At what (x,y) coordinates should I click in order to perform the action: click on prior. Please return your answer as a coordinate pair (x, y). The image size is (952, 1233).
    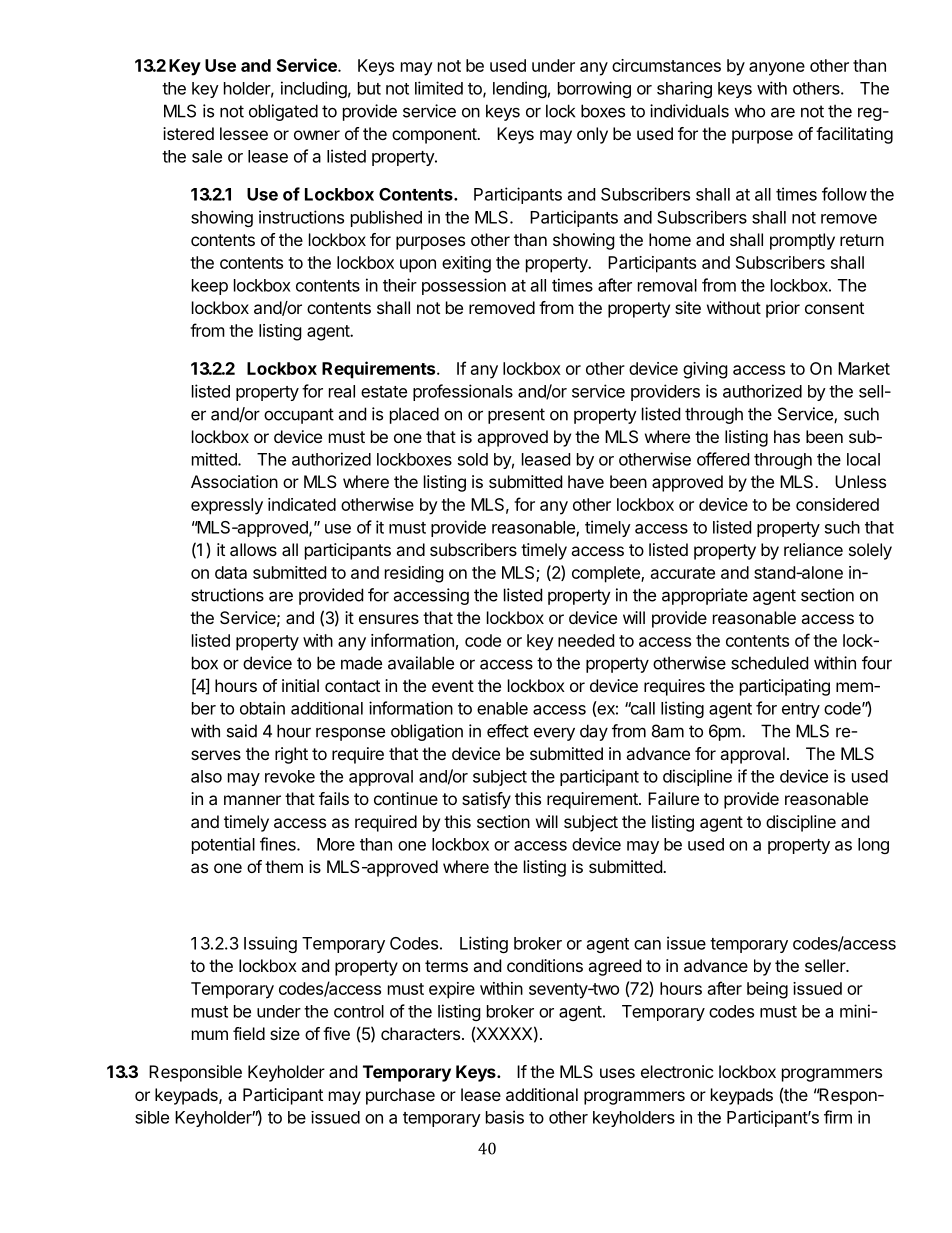
    Looking at the image, I should click on (783, 309).
